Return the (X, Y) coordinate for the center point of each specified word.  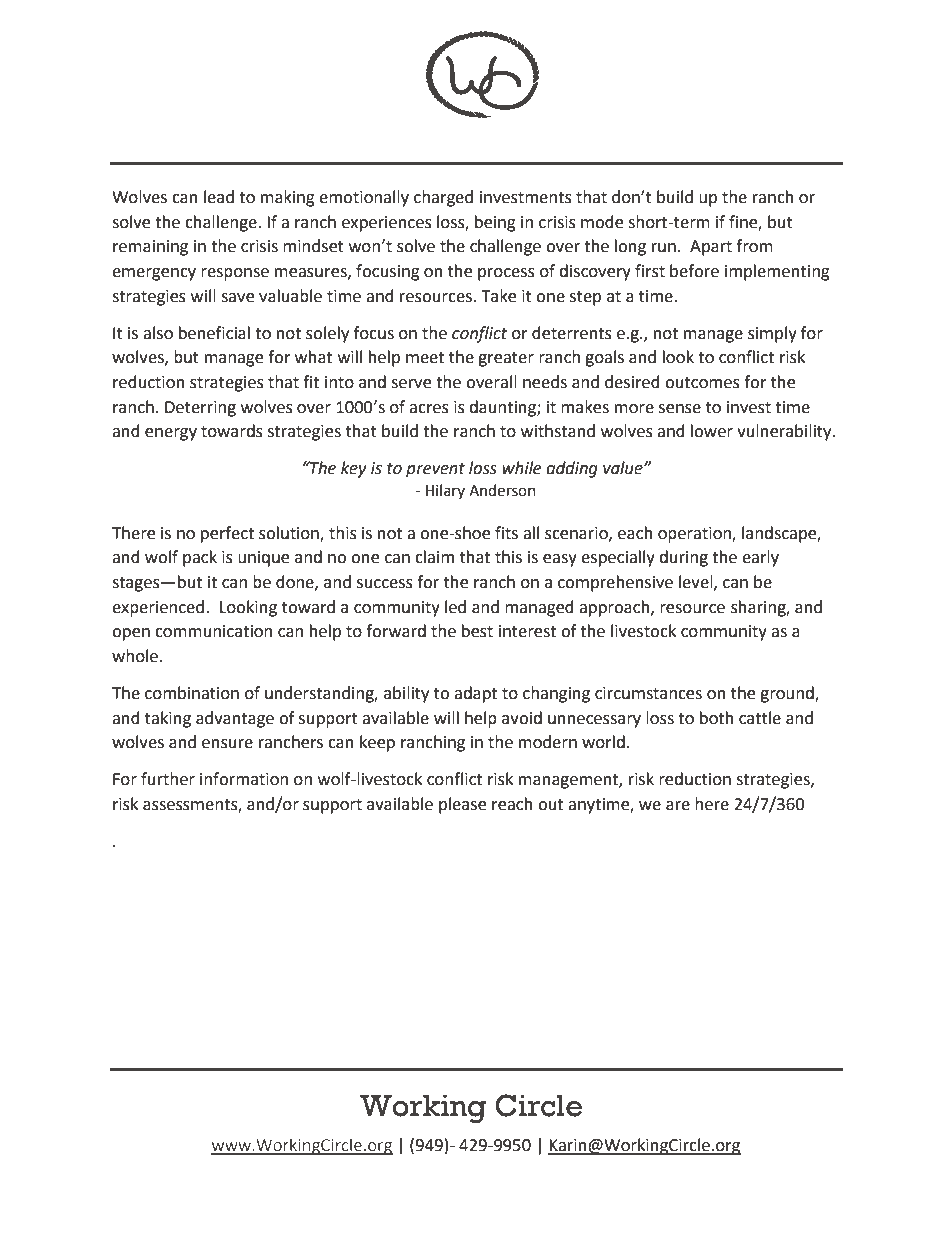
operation (695, 535)
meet (425, 358)
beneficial (214, 333)
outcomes (702, 383)
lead (219, 197)
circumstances (648, 693)
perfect (227, 534)
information (244, 779)
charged (443, 198)
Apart (711, 248)
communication (213, 631)
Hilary (445, 491)
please (462, 805)
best (477, 631)
